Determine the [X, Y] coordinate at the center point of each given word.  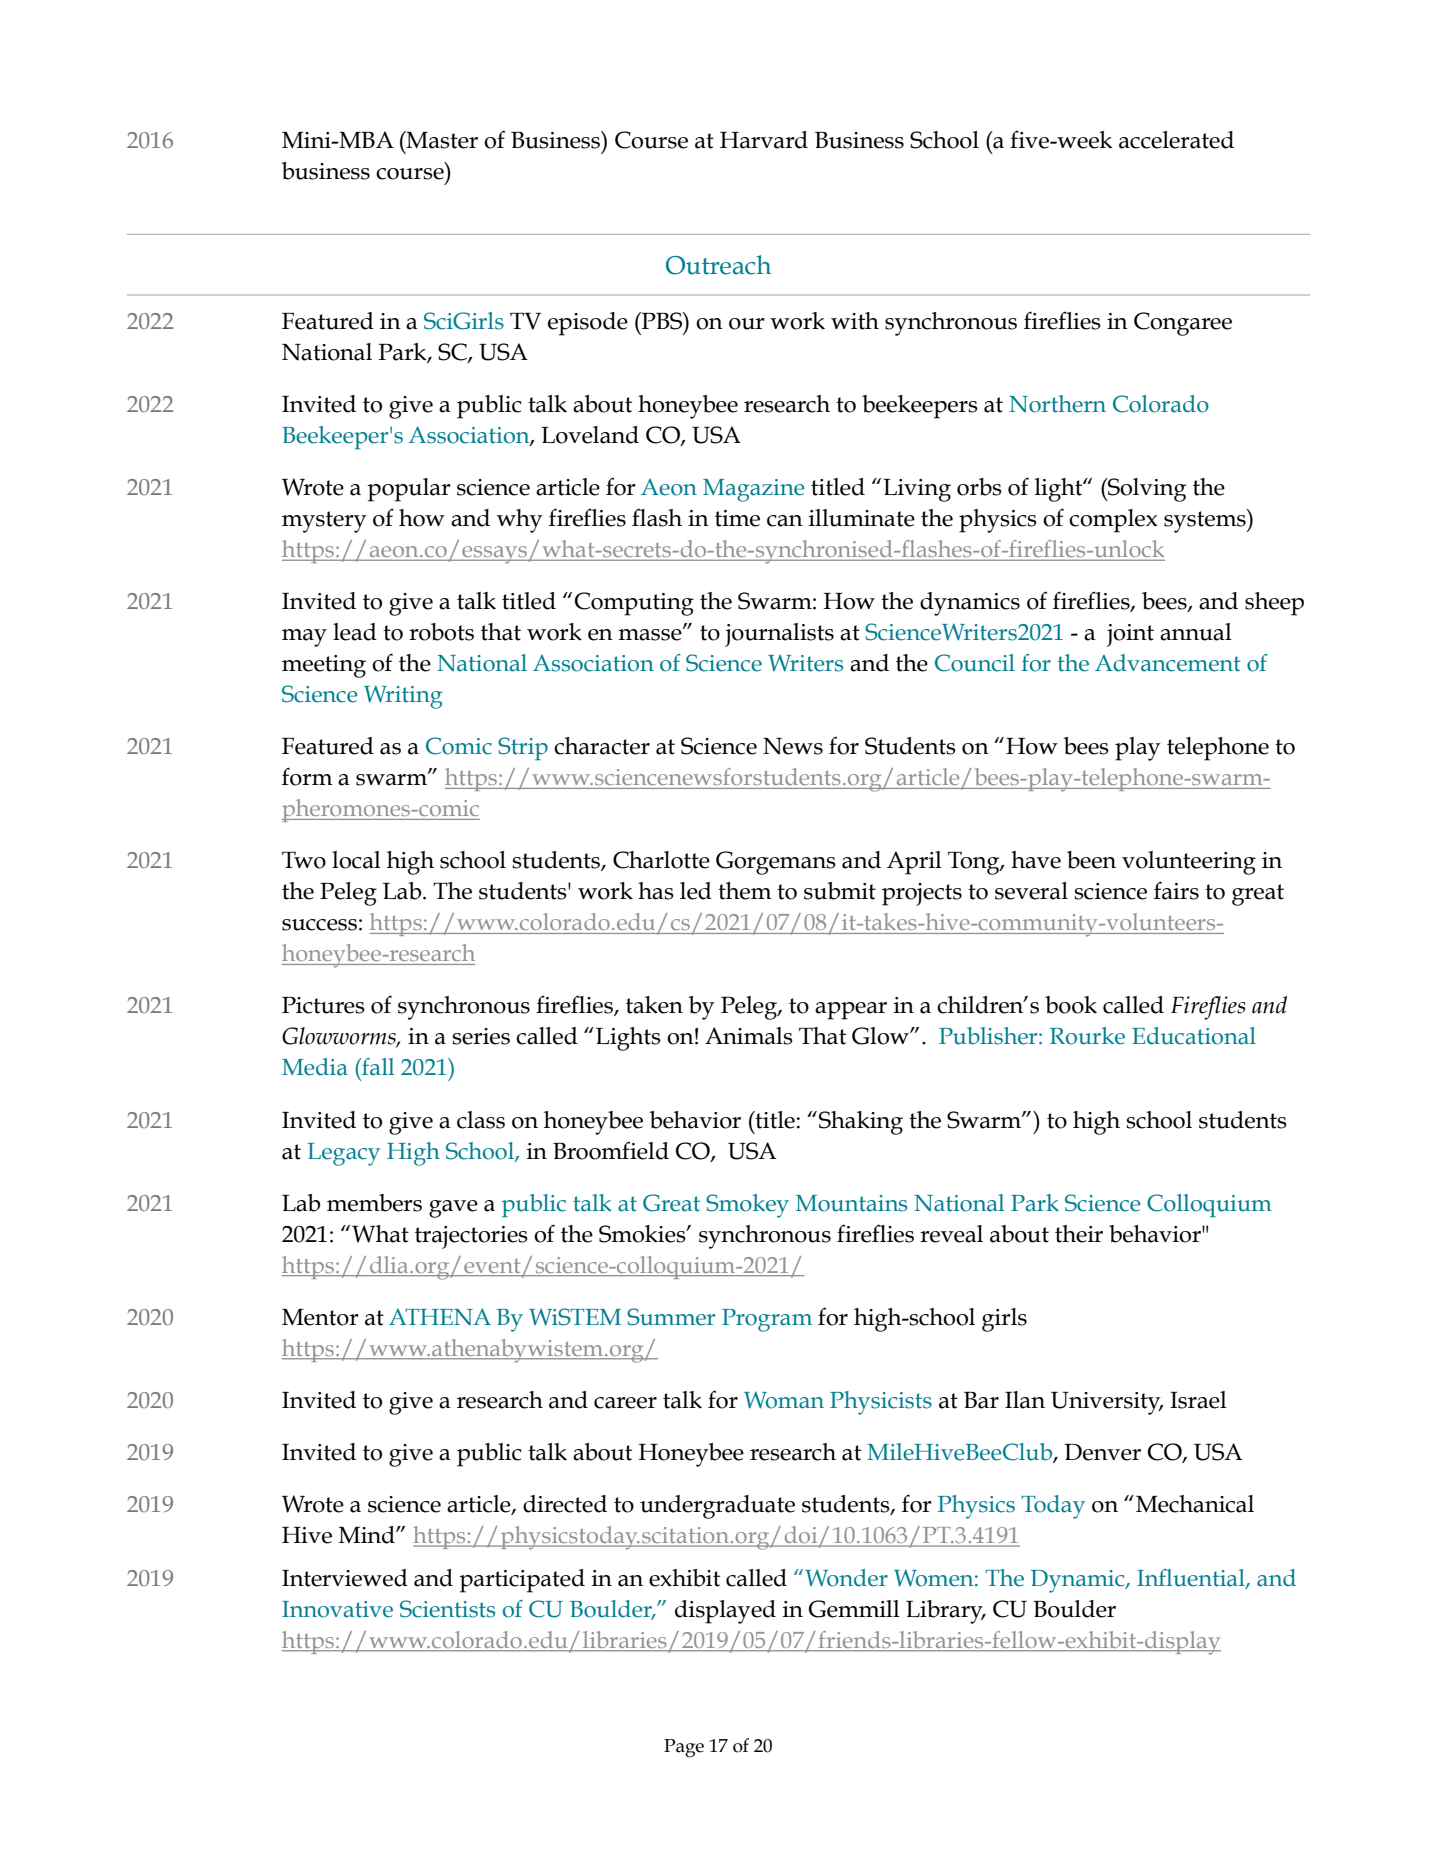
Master [441, 140]
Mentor [320, 1317]
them [745, 891]
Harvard [764, 140]
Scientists [447, 1609]
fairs [1176, 890]
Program [767, 1320]
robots [441, 632]
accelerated [1176, 140]
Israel [1198, 1400]
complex [1113, 521]
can [785, 521]
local [356, 860]
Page [684, 1748]
